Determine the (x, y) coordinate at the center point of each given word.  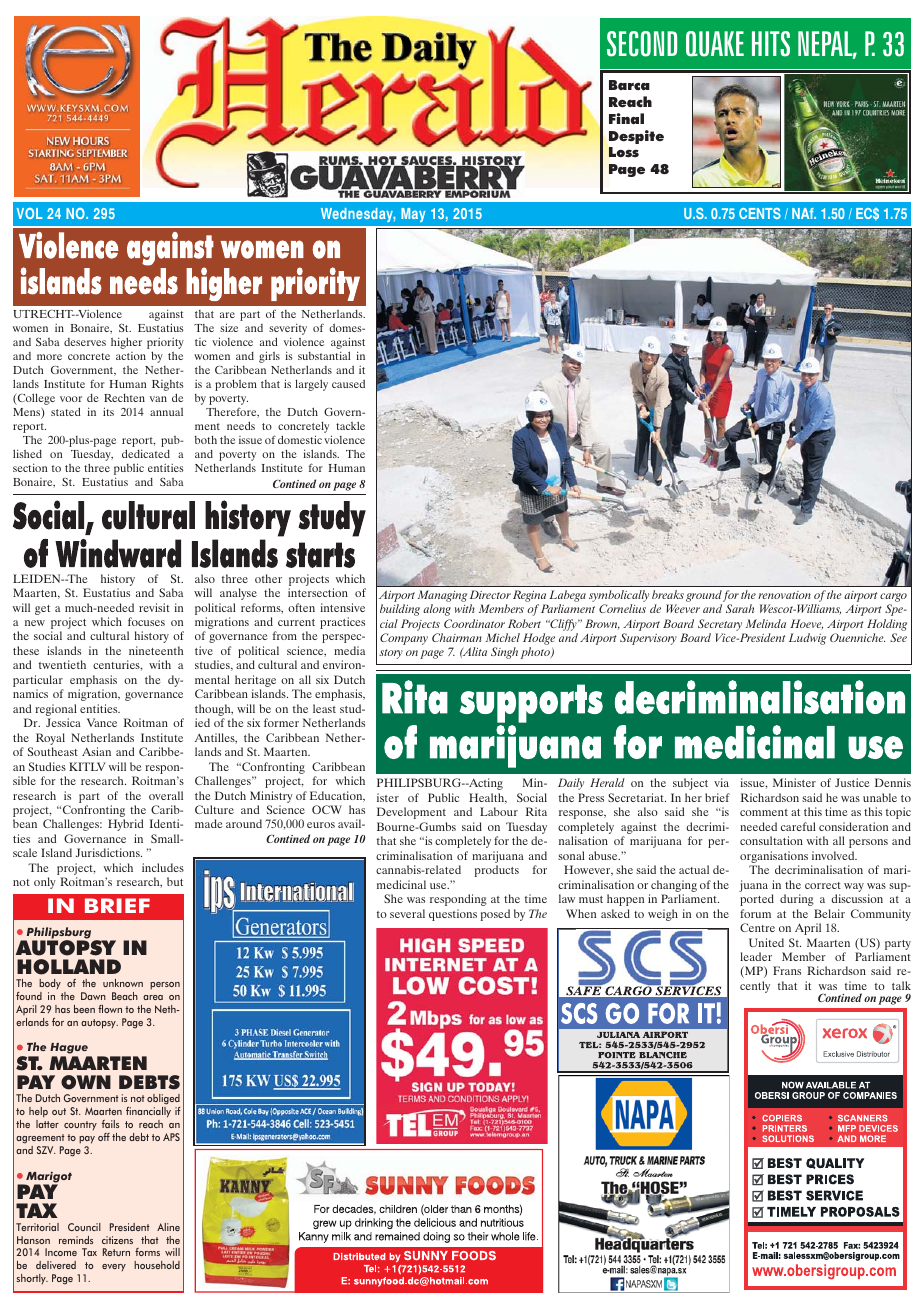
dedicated (146, 453)
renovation (784, 595)
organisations (774, 858)
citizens (117, 1240)
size (229, 327)
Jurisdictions (109, 852)
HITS (771, 44)
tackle (350, 425)
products (497, 871)
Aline (168, 1227)
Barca (629, 85)
